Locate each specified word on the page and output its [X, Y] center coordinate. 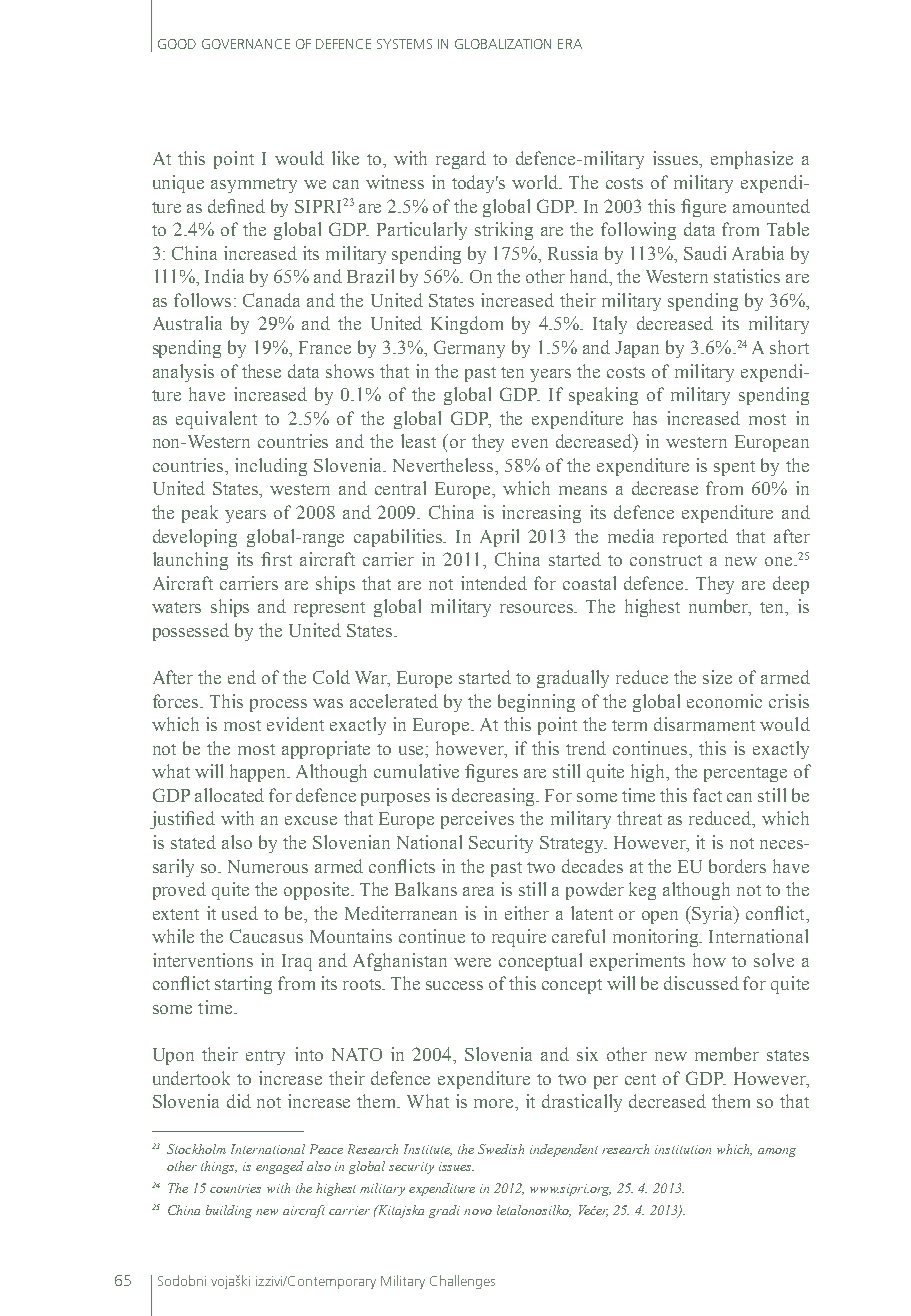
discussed [701, 983]
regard [461, 160]
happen [259, 773]
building [229, 1211]
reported [695, 538]
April [499, 538]
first [276, 559]
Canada [271, 300]
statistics [747, 276]
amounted [771, 206]
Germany [469, 349]
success [454, 985]
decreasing [495, 797]
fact [707, 795]
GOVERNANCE [246, 44]
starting [243, 985]
